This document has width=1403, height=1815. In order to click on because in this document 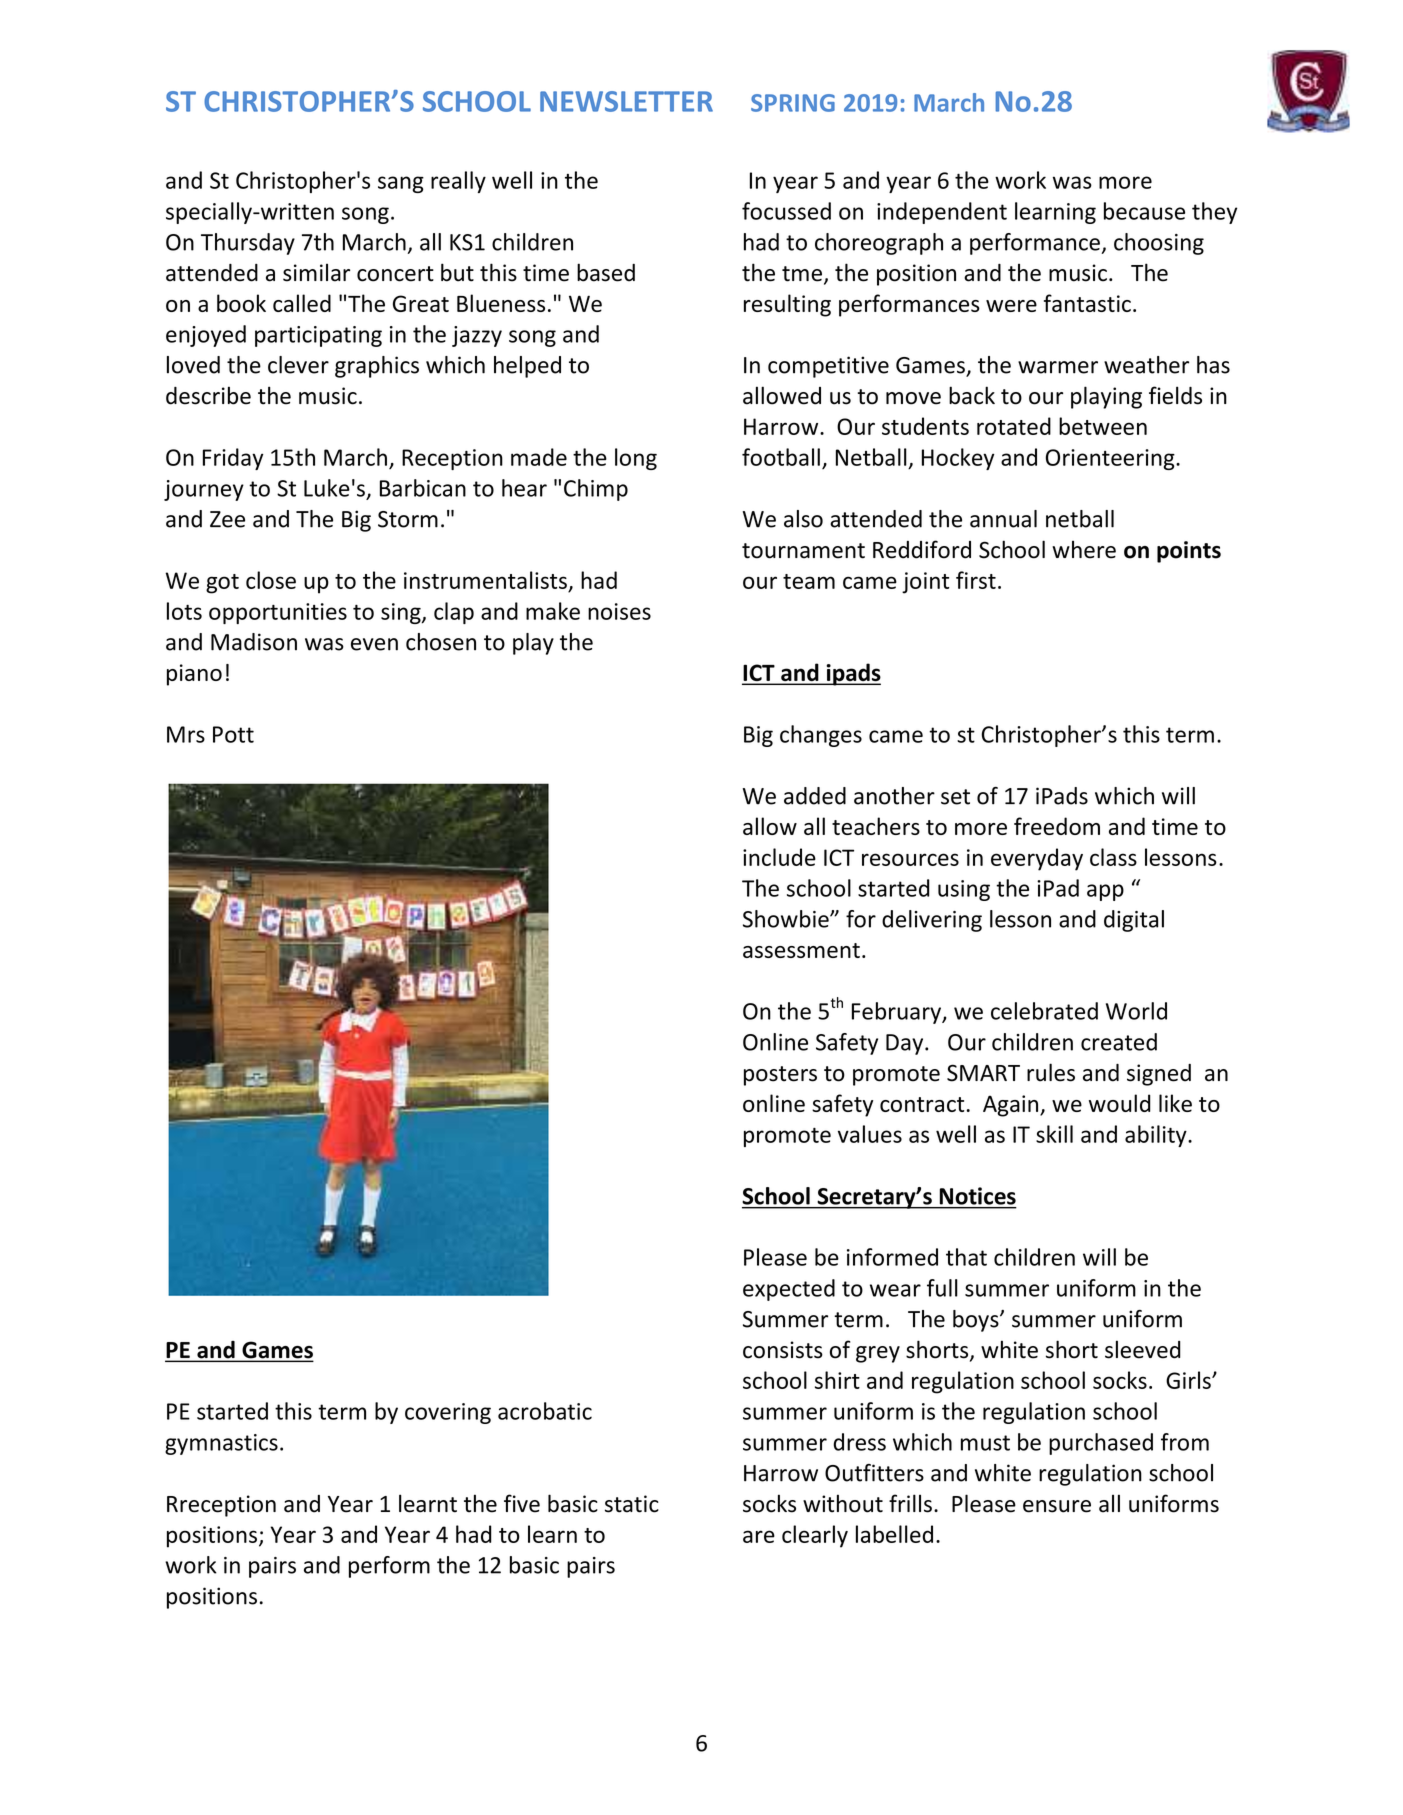, I will do `click(1144, 211)`.
